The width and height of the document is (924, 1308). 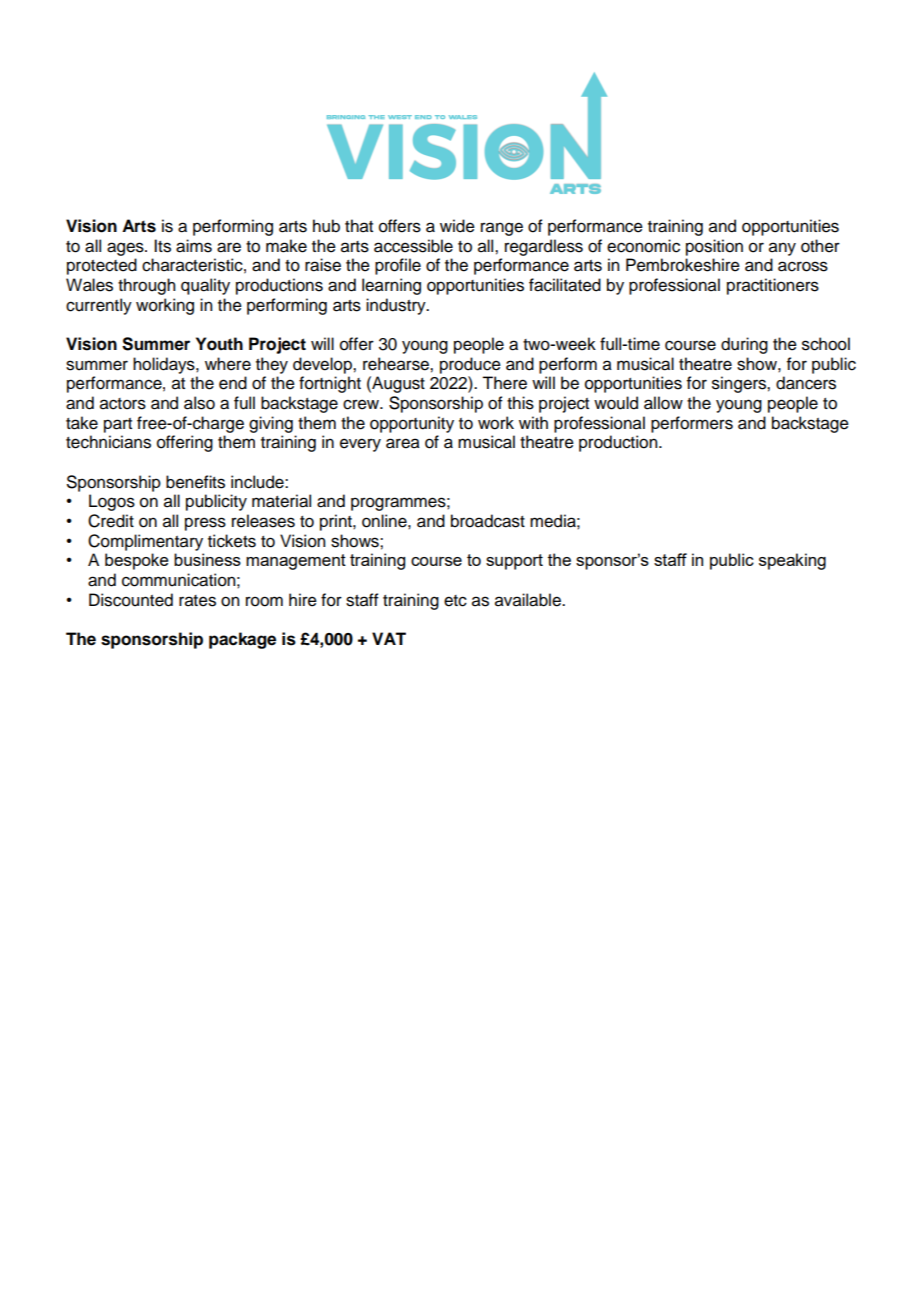 What do you see at coordinates (714, 247) in the document?
I see `position` at bounding box center [714, 247].
